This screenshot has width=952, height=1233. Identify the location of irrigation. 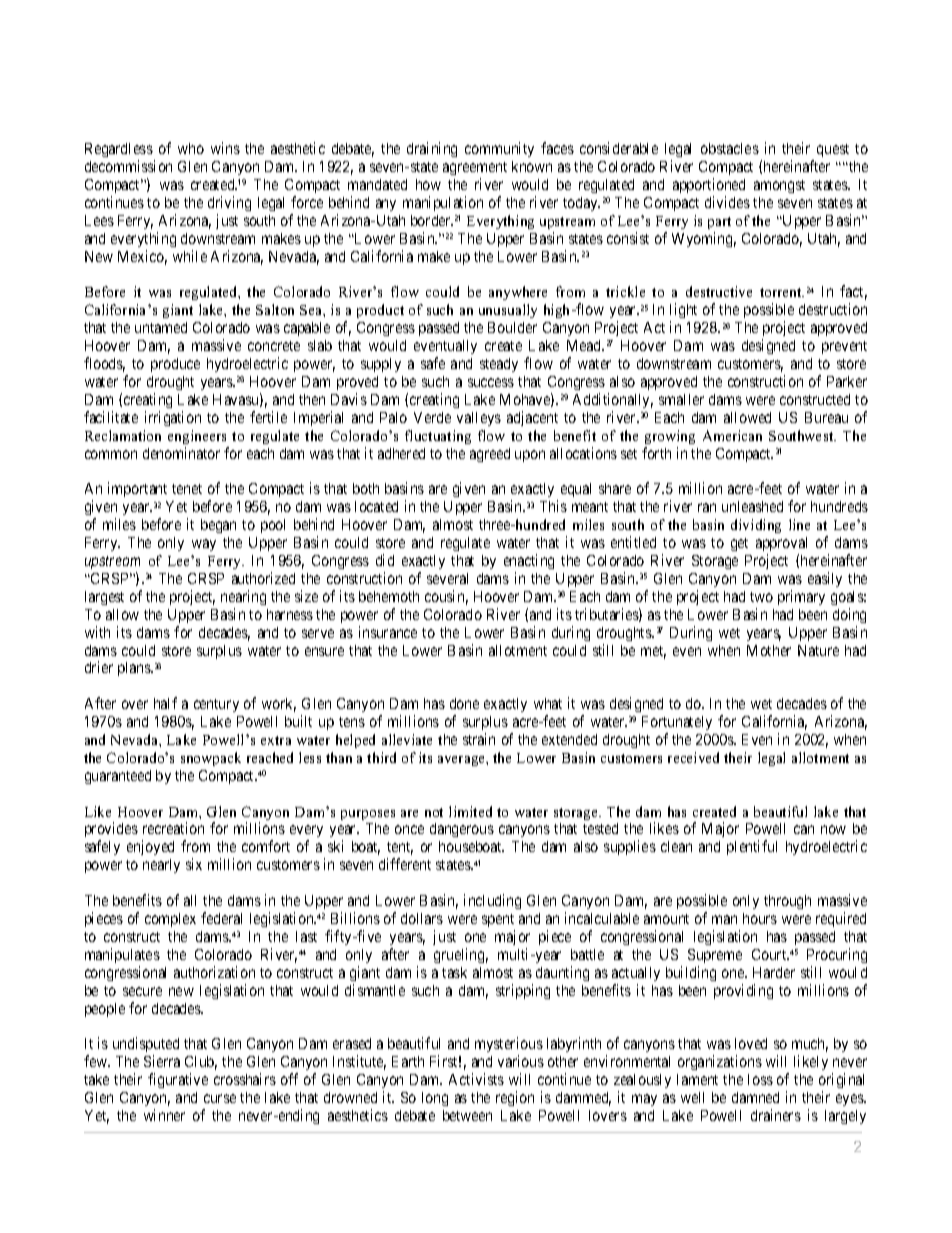
(173, 418).
